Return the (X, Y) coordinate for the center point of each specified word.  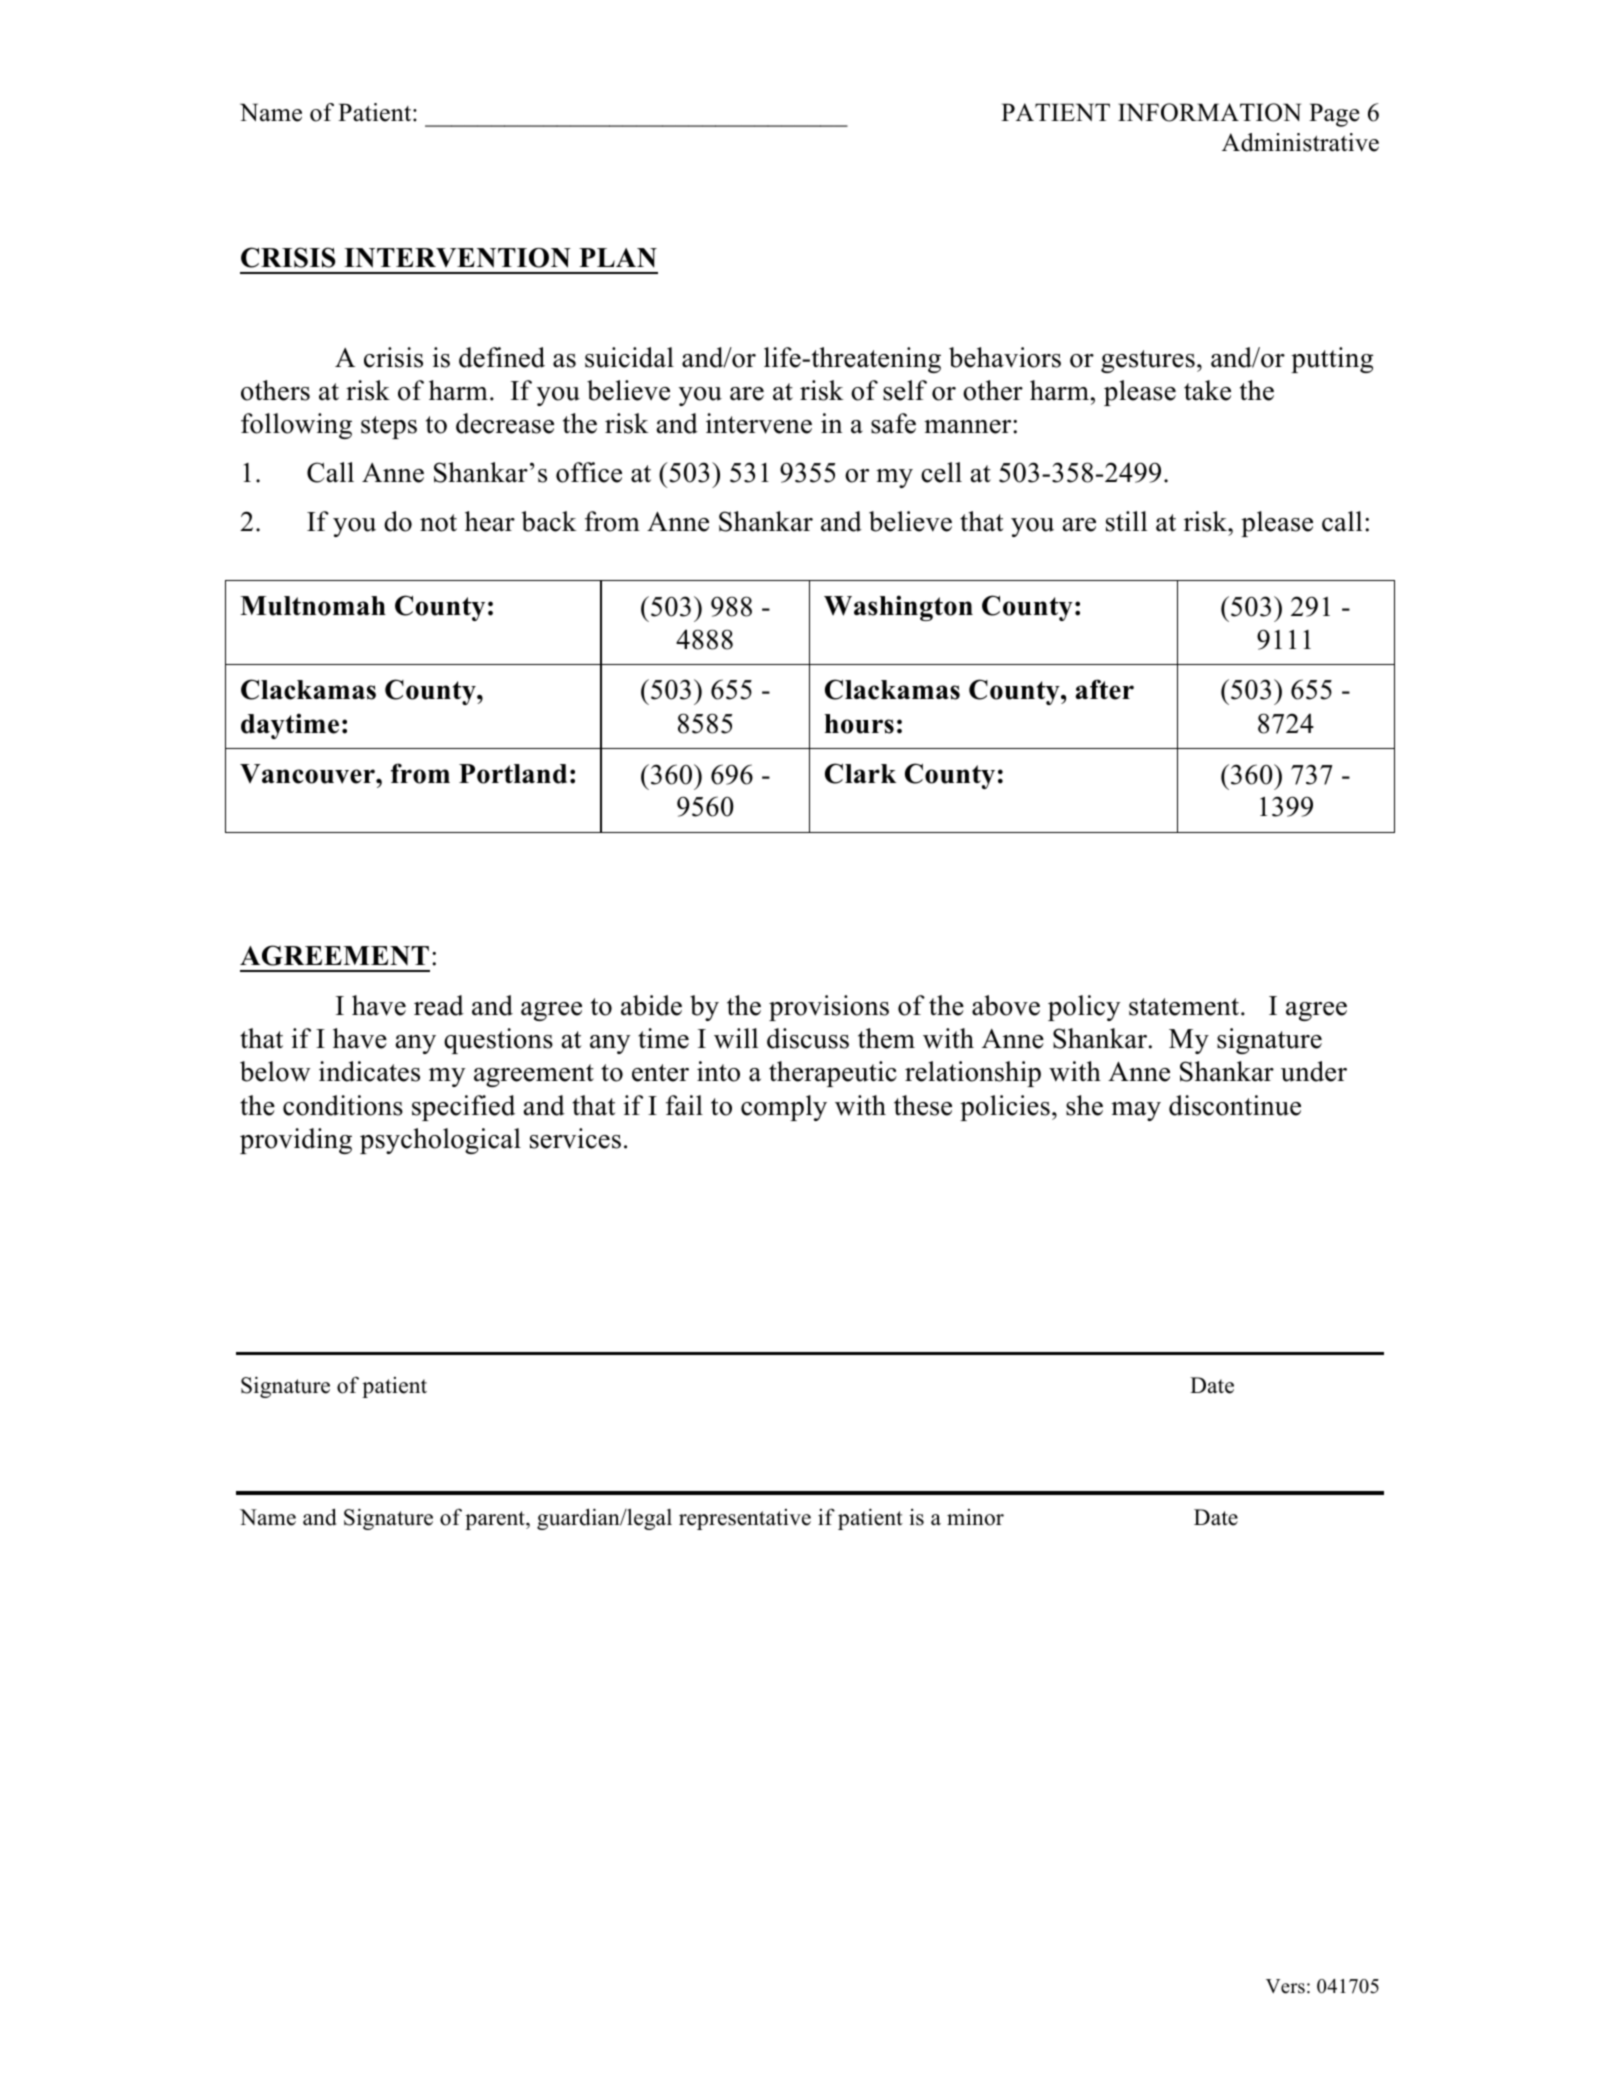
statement (1185, 1007)
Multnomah (313, 606)
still (1126, 521)
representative (745, 1519)
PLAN (618, 258)
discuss (808, 1038)
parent (496, 1520)
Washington (898, 608)
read (439, 1005)
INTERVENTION (457, 258)
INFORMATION (1209, 112)
